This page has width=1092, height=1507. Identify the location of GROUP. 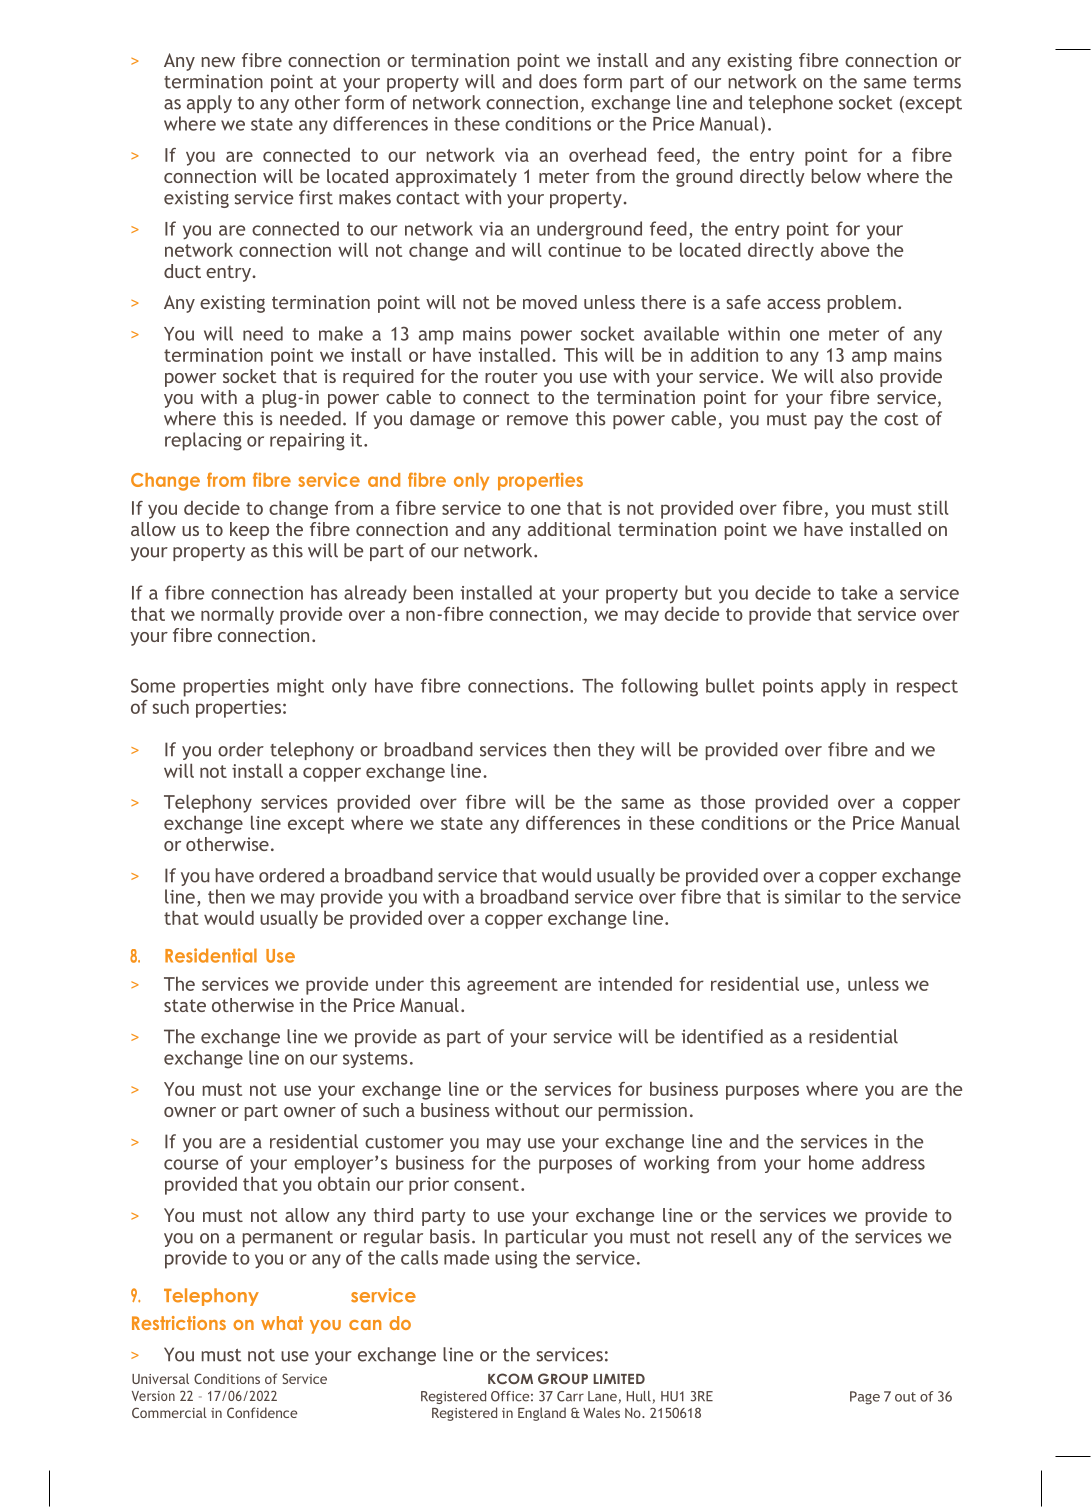
(563, 1378).
